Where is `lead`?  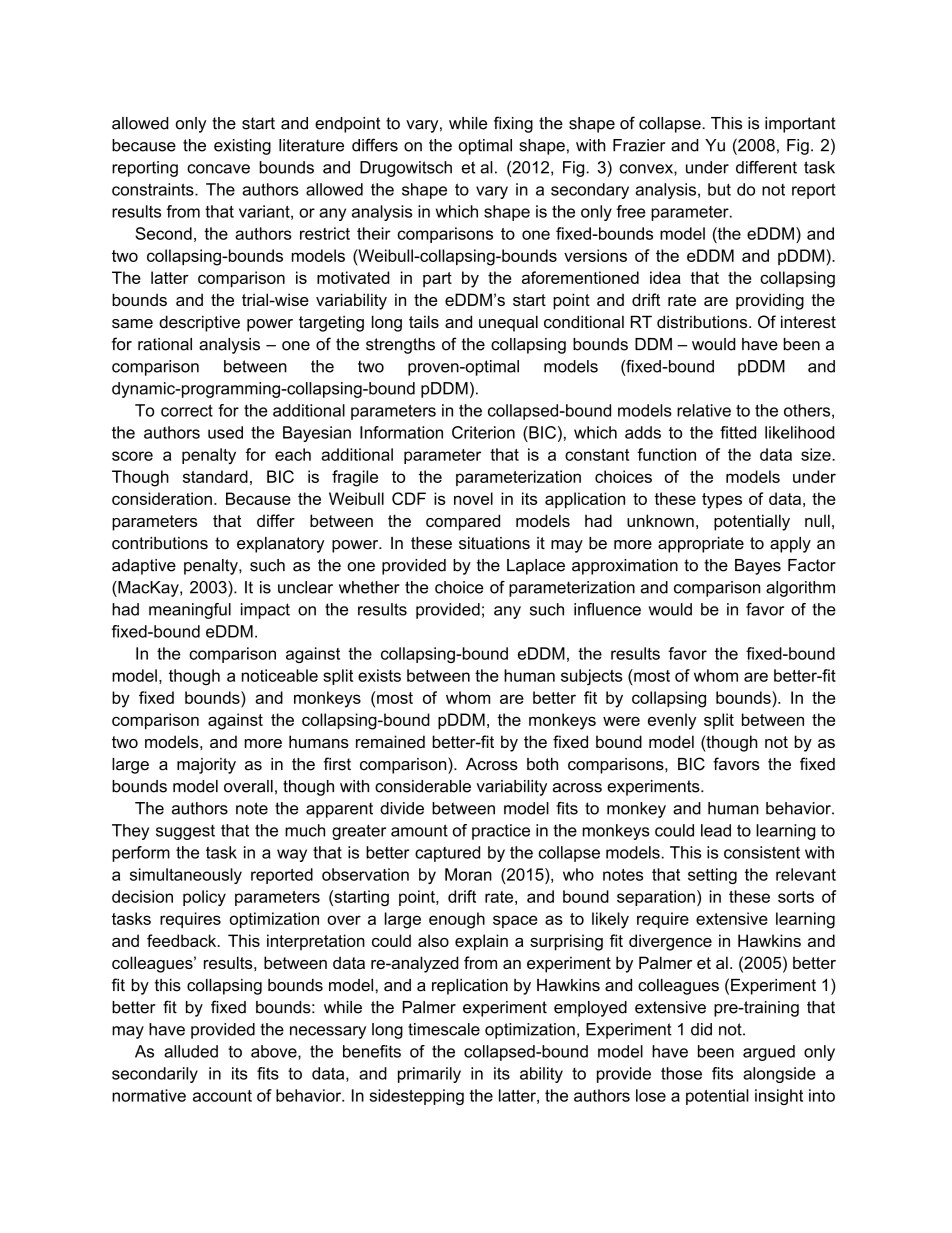
lead is located at coordinates (716, 830).
